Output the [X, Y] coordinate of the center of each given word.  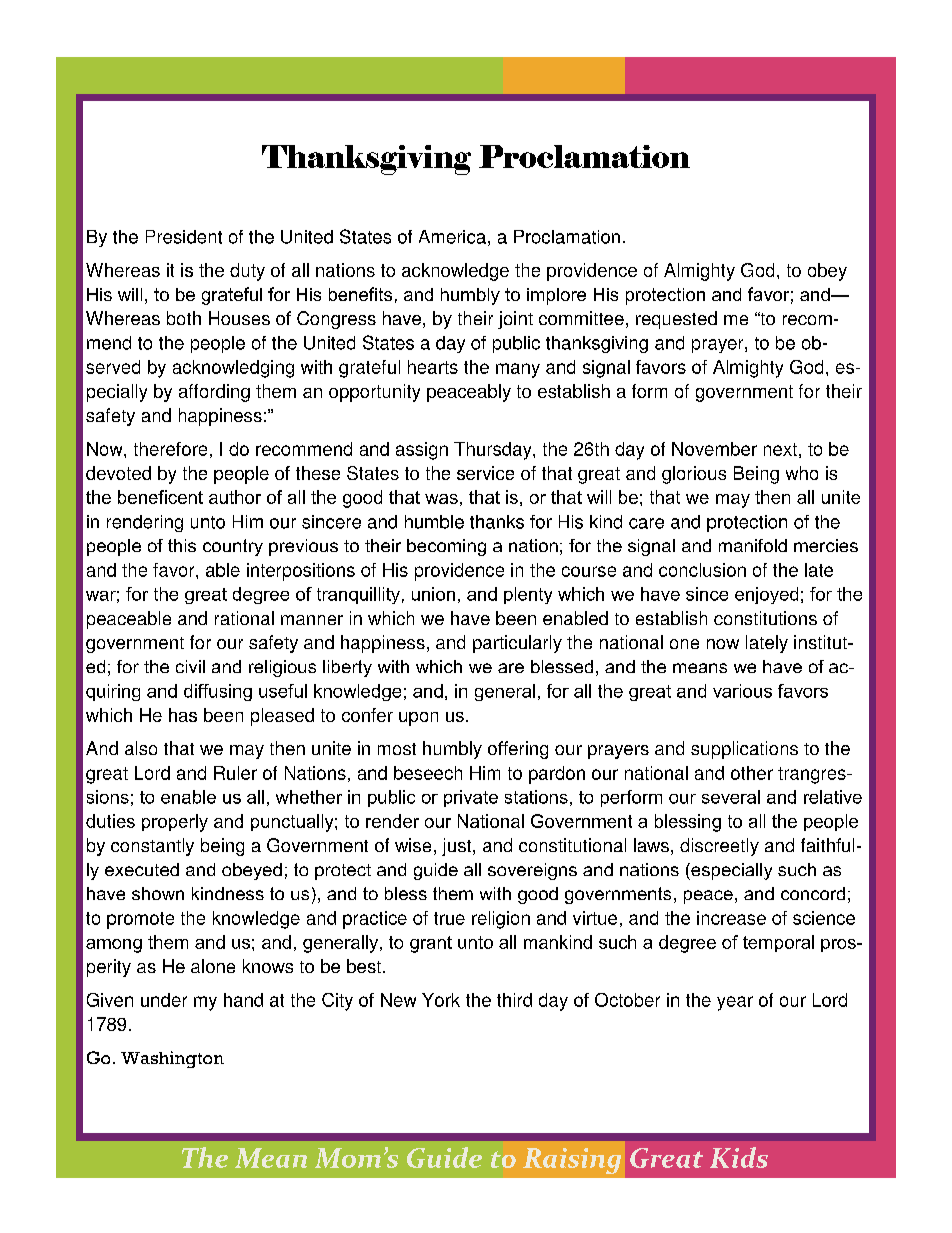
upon [418, 719]
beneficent [160, 497]
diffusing [218, 692]
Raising [572, 1161]
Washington [172, 1059]
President [184, 237]
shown [158, 893]
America [452, 237]
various [742, 691]
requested [676, 320]
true [449, 918]
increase [731, 918]
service [485, 473]
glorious [694, 475]
